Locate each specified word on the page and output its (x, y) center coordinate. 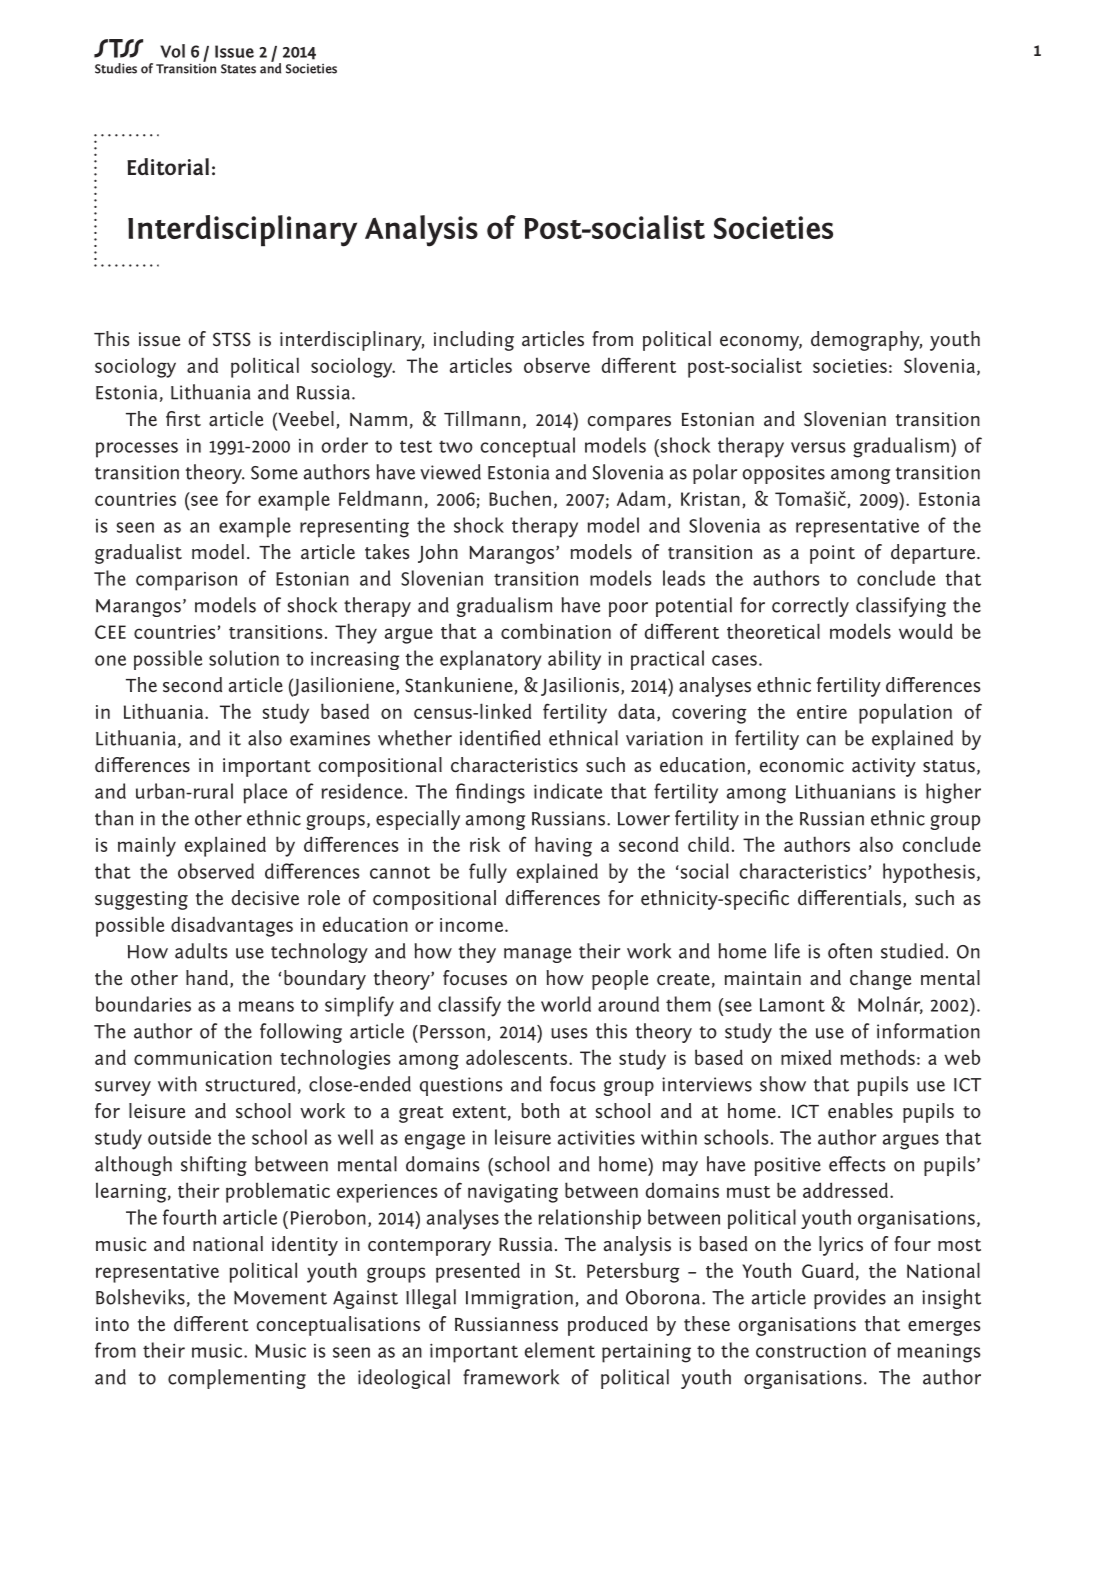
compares (629, 423)
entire (822, 712)
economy (761, 343)
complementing (237, 1379)
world (566, 1004)
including (474, 341)
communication (203, 1058)
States (238, 69)
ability (574, 660)
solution (244, 658)
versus (818, 447)
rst (190, 420)
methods (877, 1057)
